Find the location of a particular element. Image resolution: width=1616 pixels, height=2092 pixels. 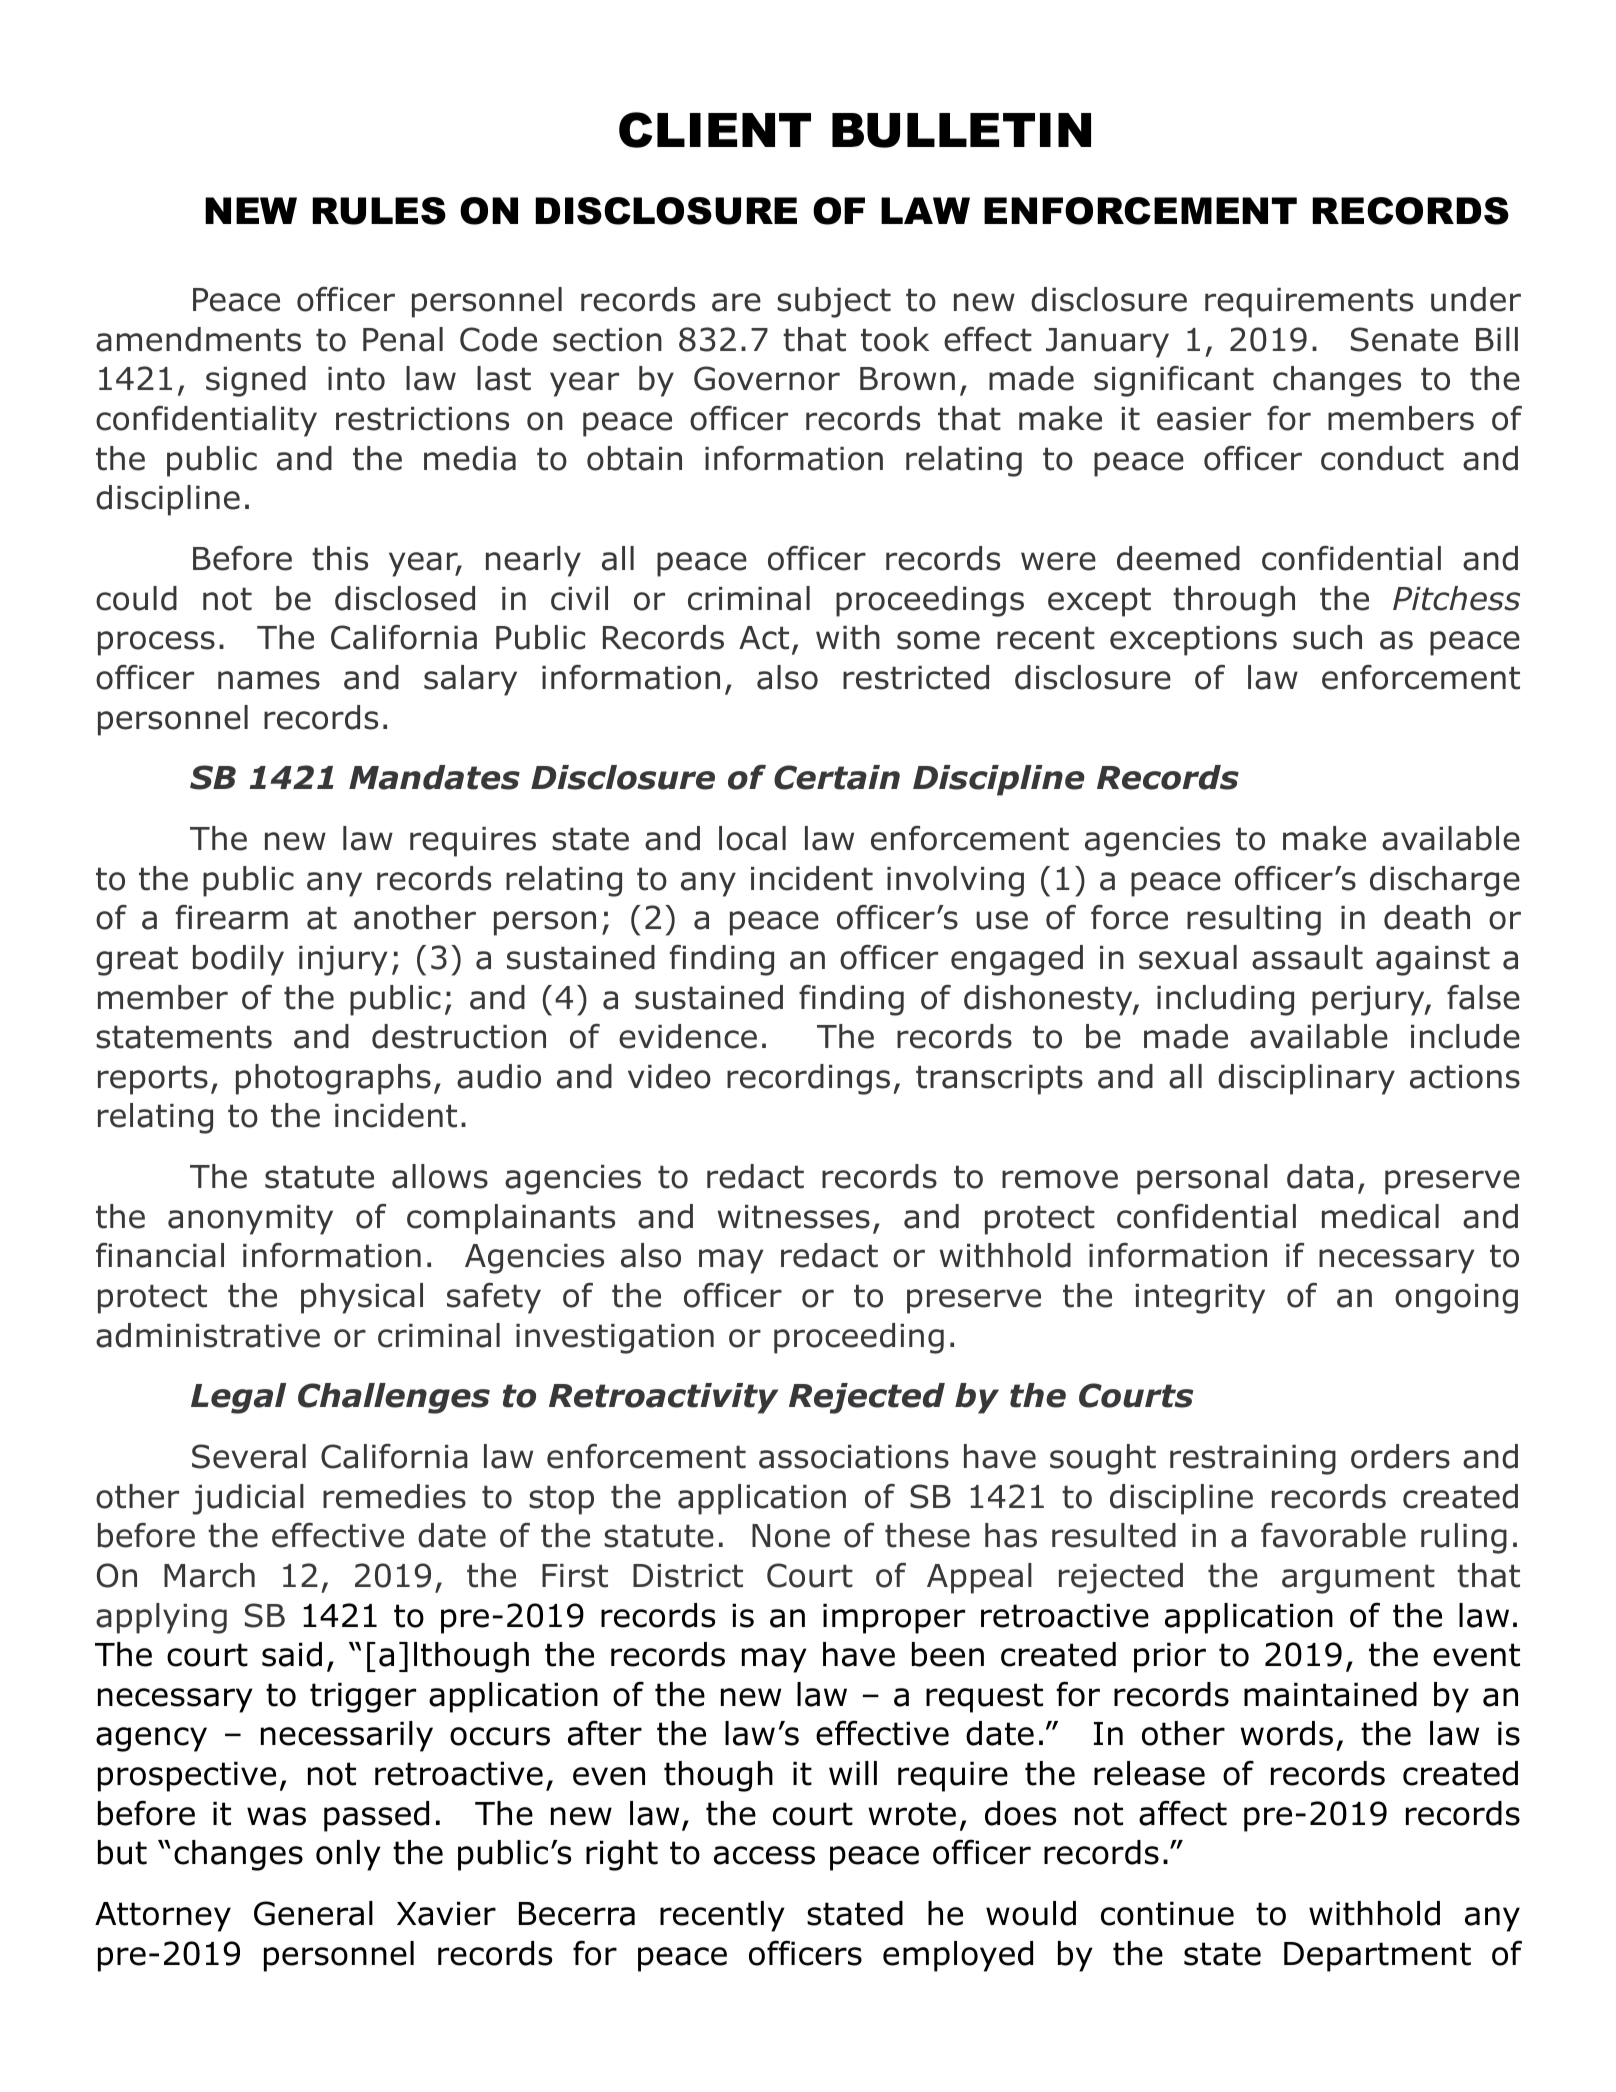

photographs is located at coordinates (333, 1079).
